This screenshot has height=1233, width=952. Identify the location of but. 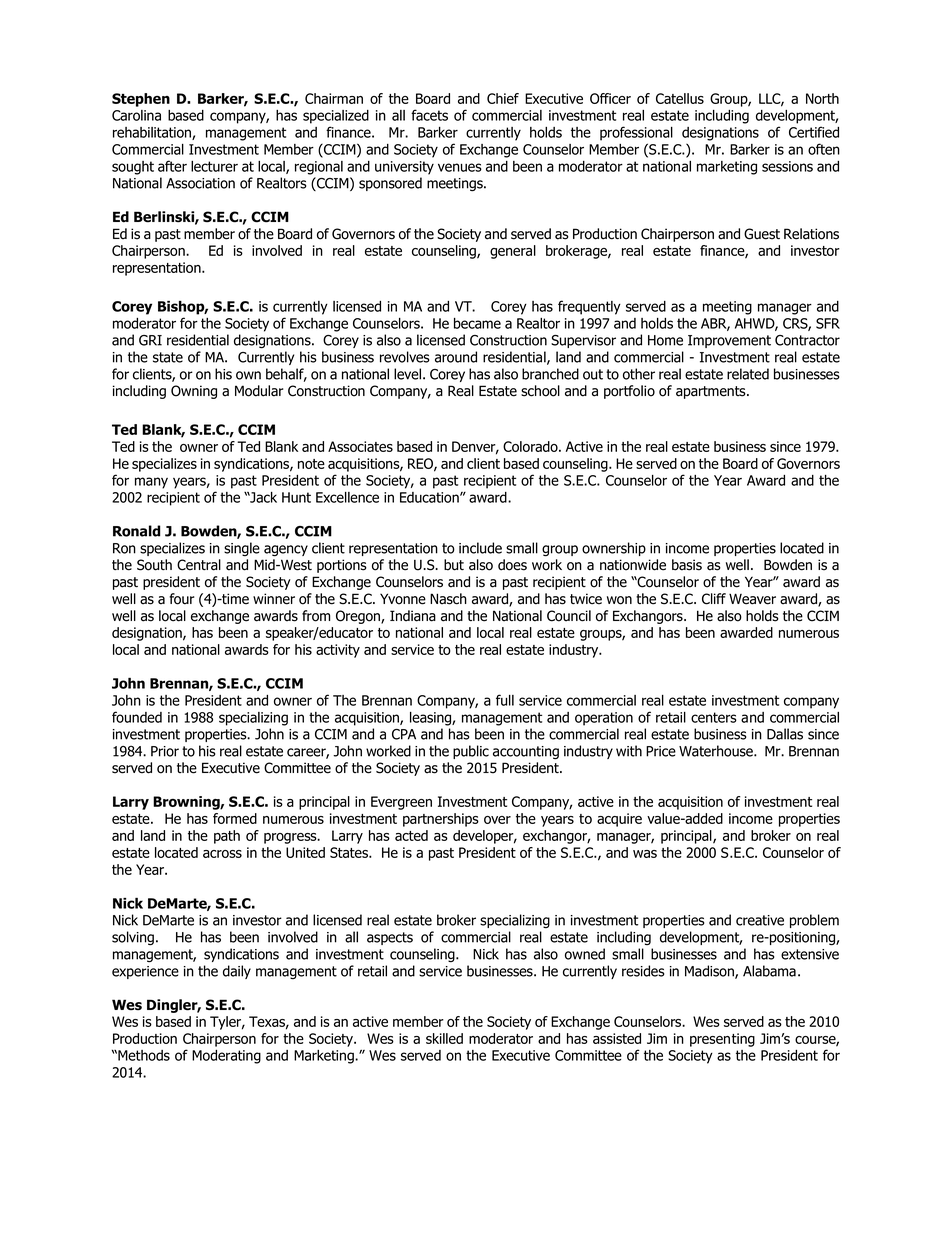
(454, 565).
